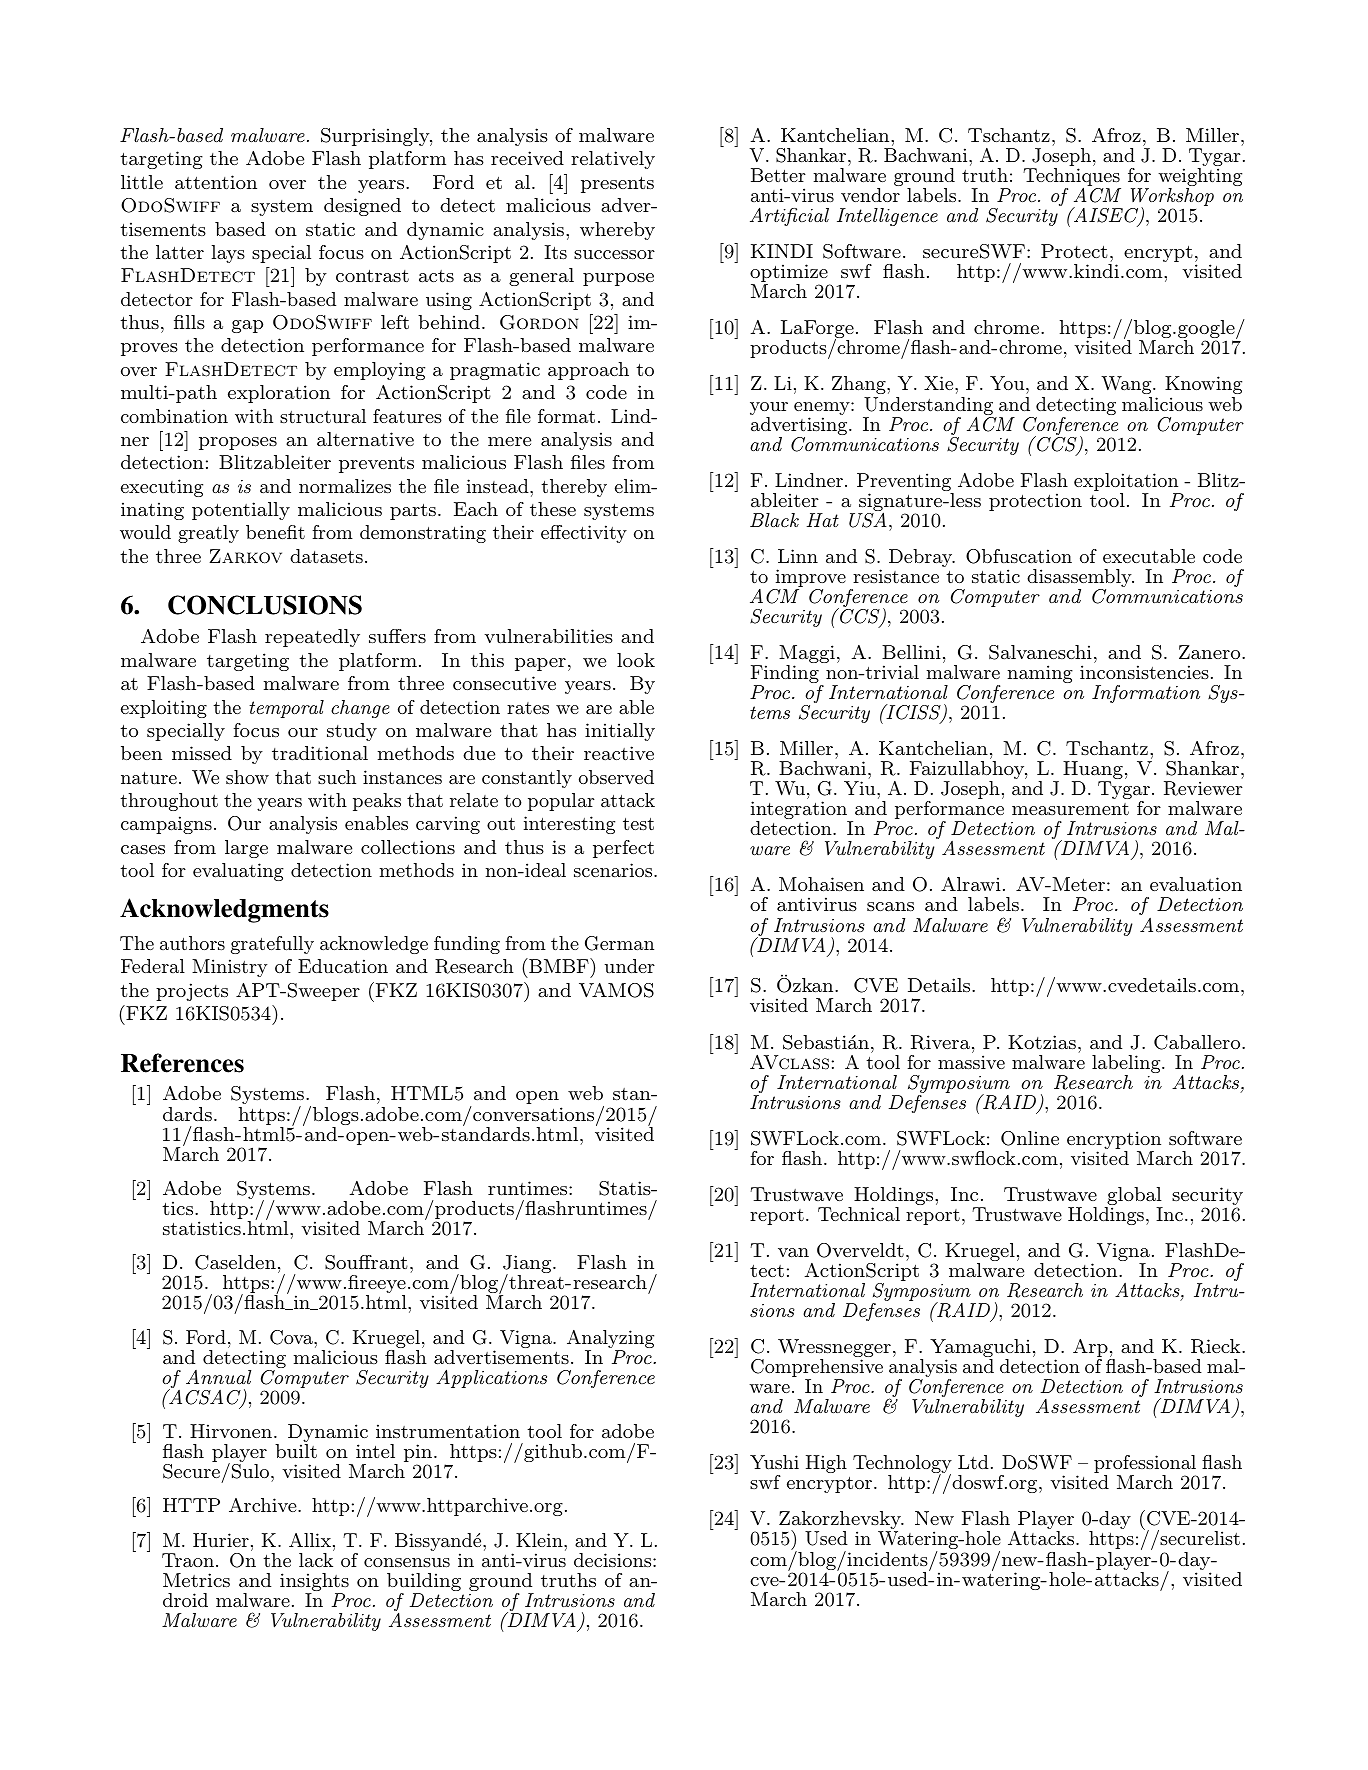 This page has width=1368, height=1770. I want to click on perfect, so click(623, 849).
